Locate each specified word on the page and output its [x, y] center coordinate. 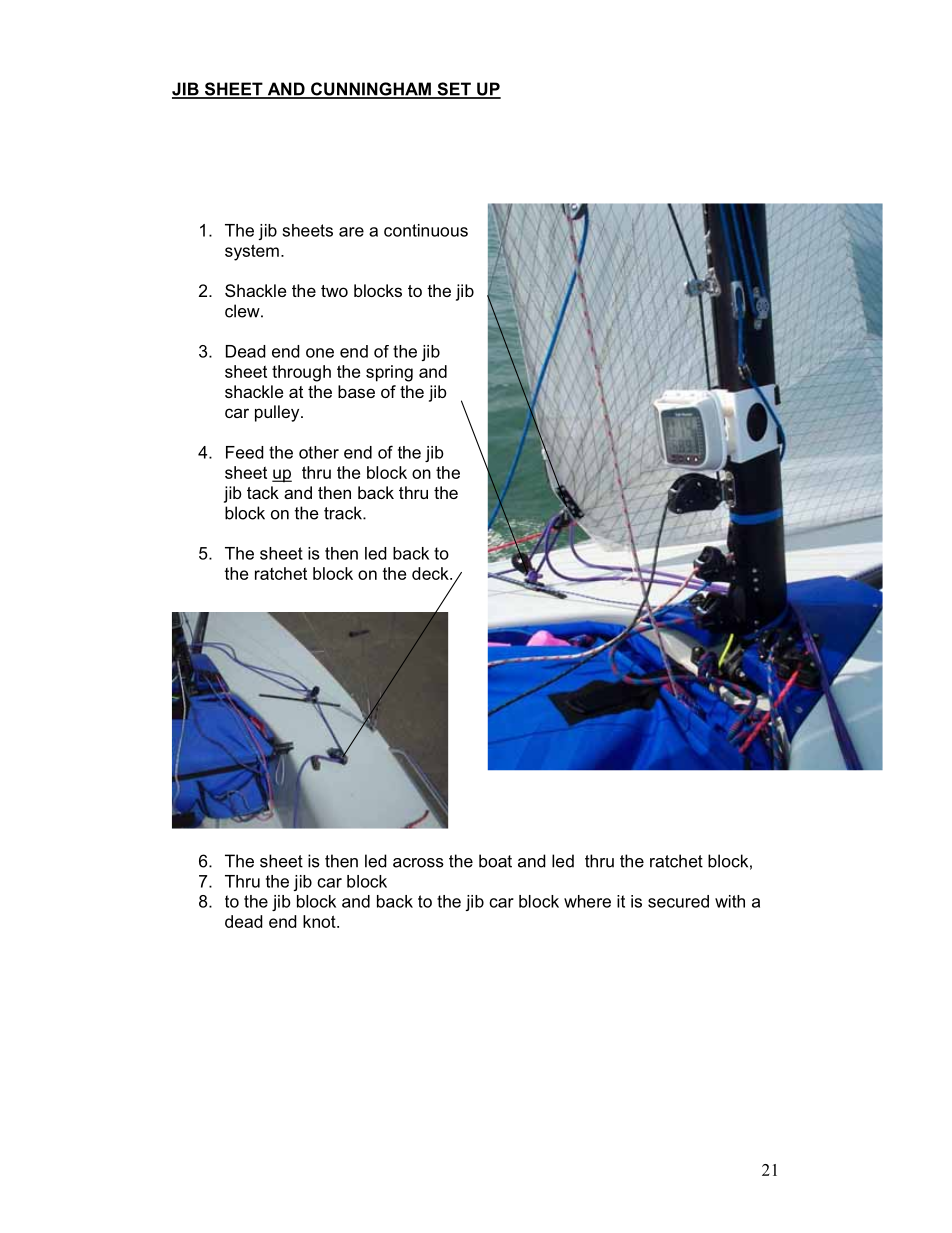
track [344, 513]
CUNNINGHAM [371, 90]
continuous [426, 230]
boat [495, 861]
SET [454, 90]
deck [431, 573]
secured [678, 901]
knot [320, 921]
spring [389, 373]
